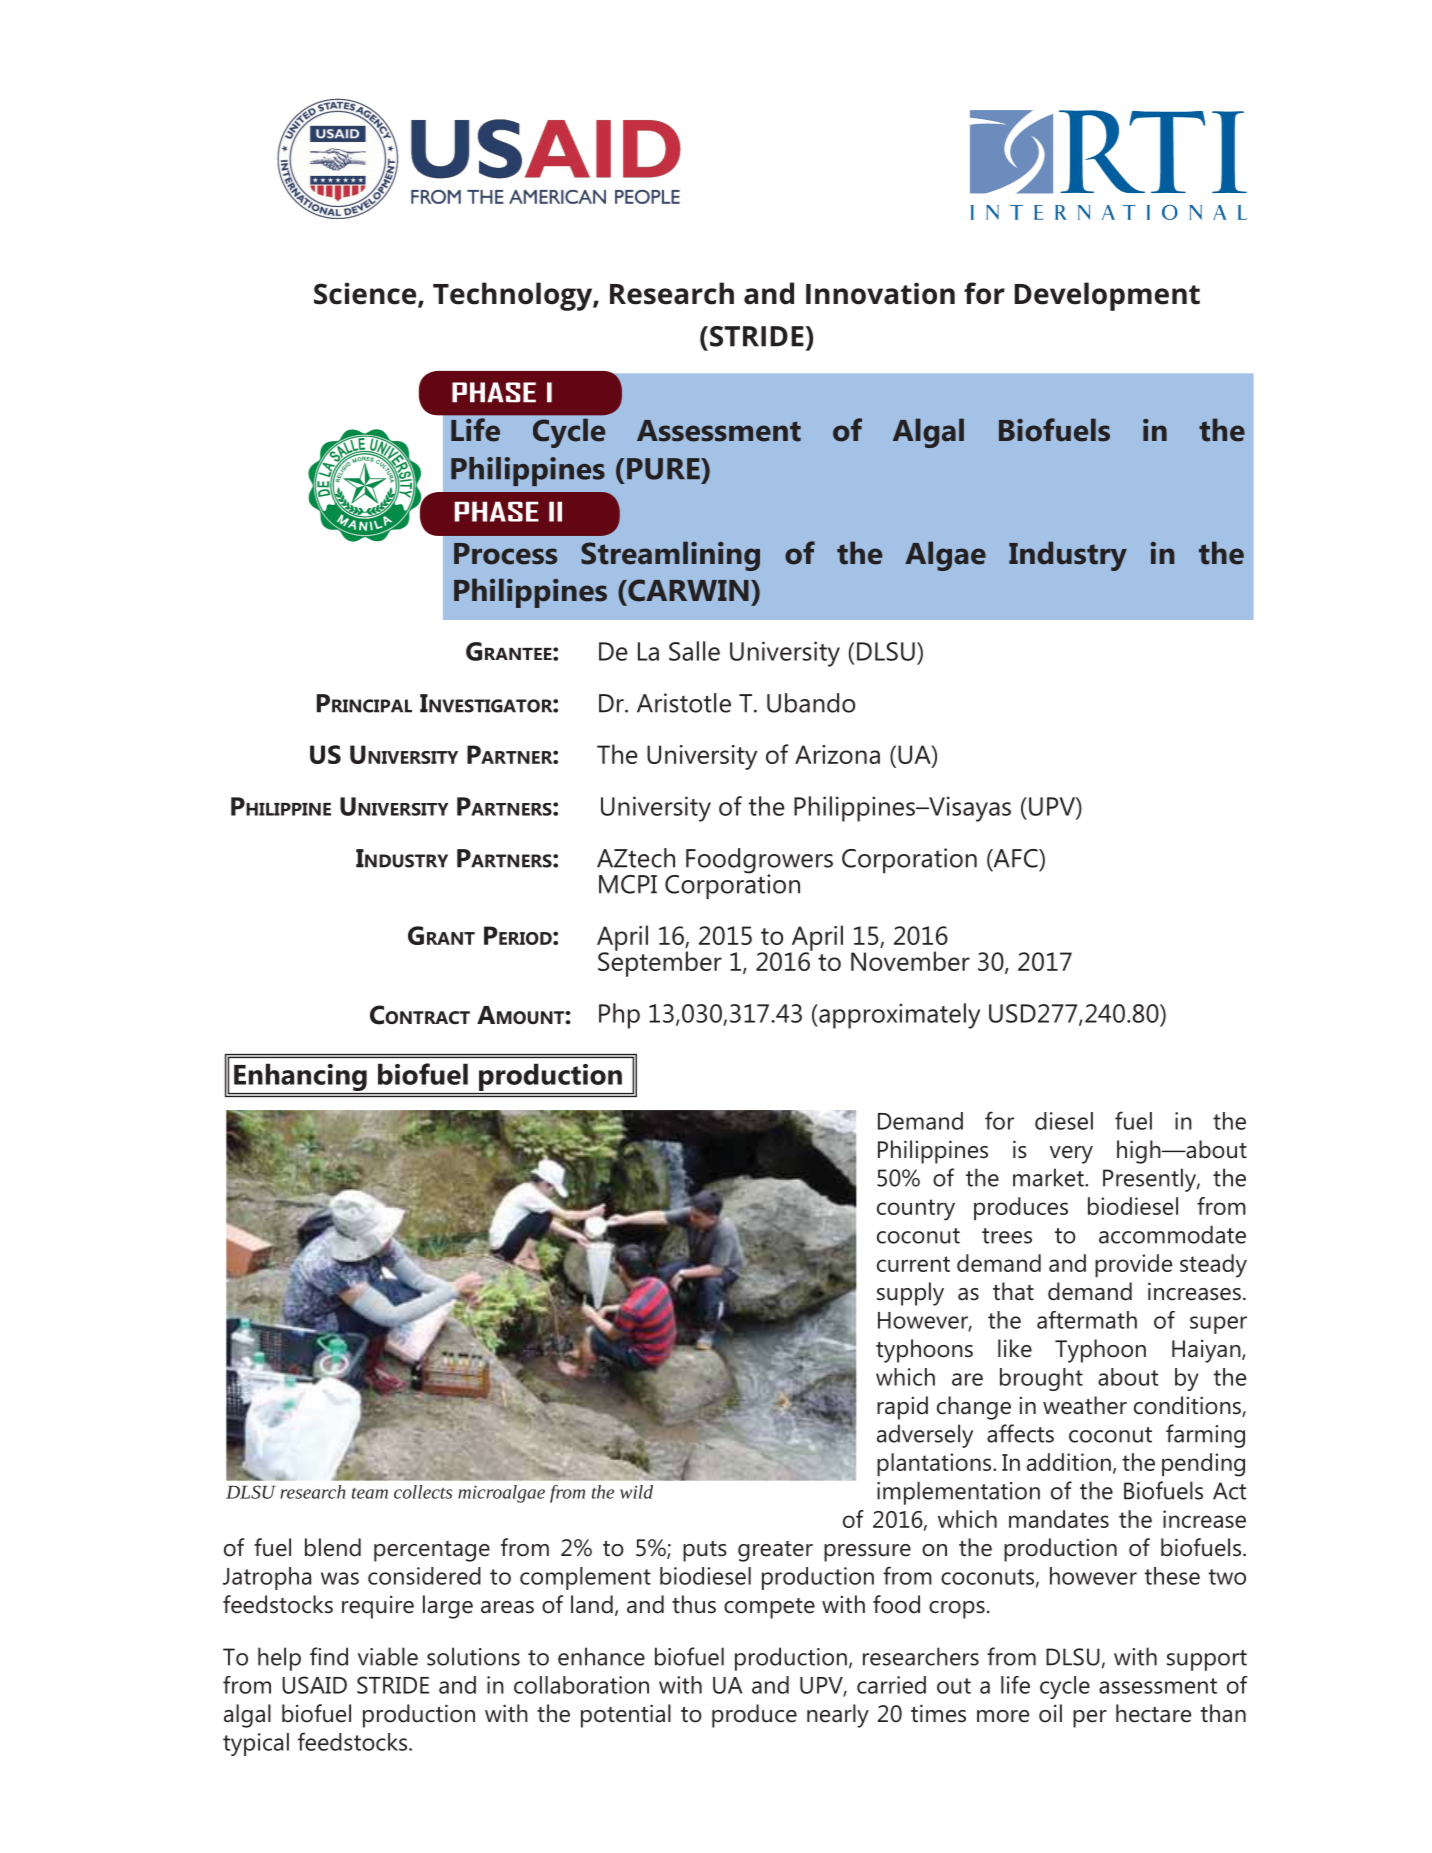  What do you see at coordinates (694, 651) in the page?
I see `Salle` at bounding box center [694, 651].
